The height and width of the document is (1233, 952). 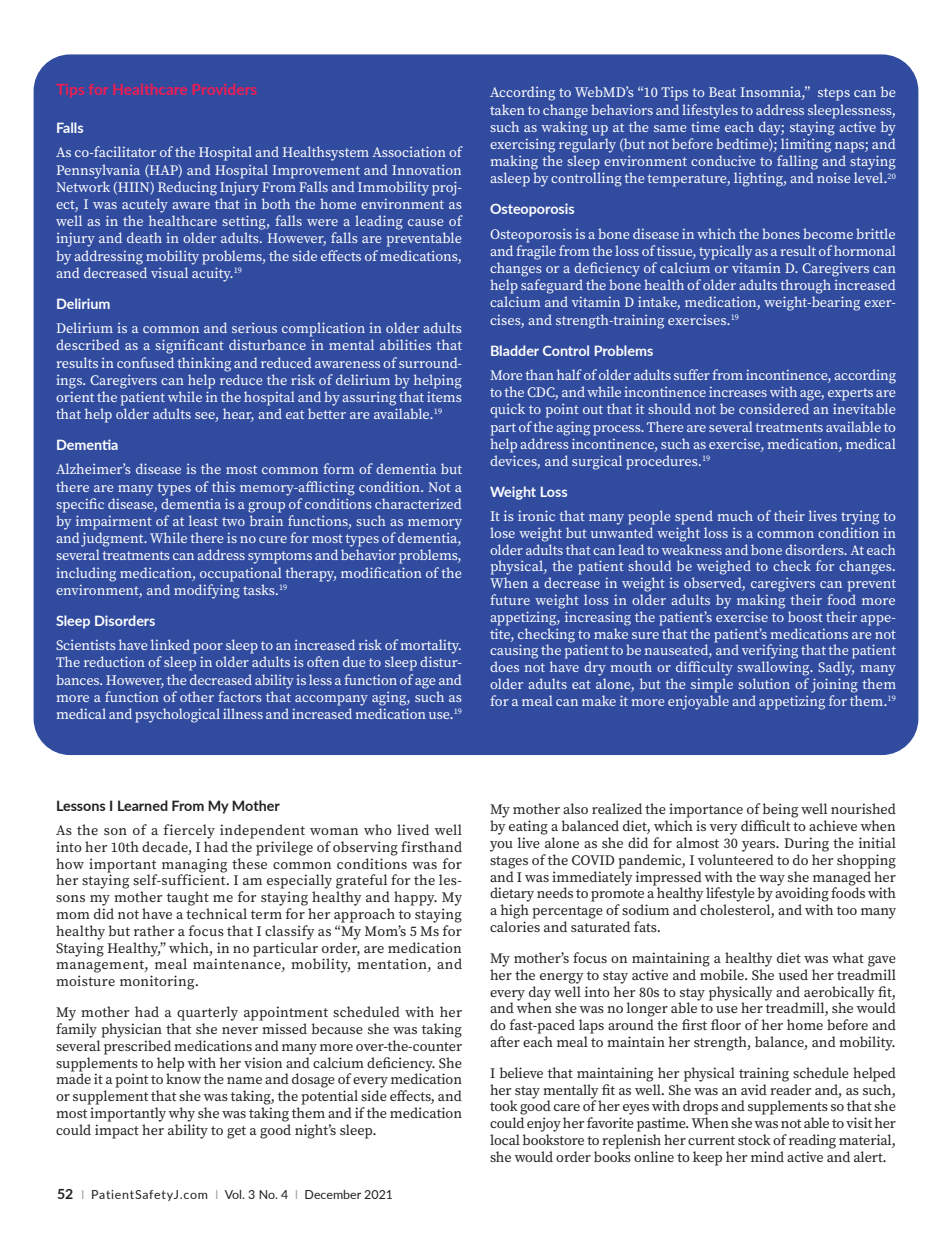 I want to click on impact, so click(x=117, y=1131).
